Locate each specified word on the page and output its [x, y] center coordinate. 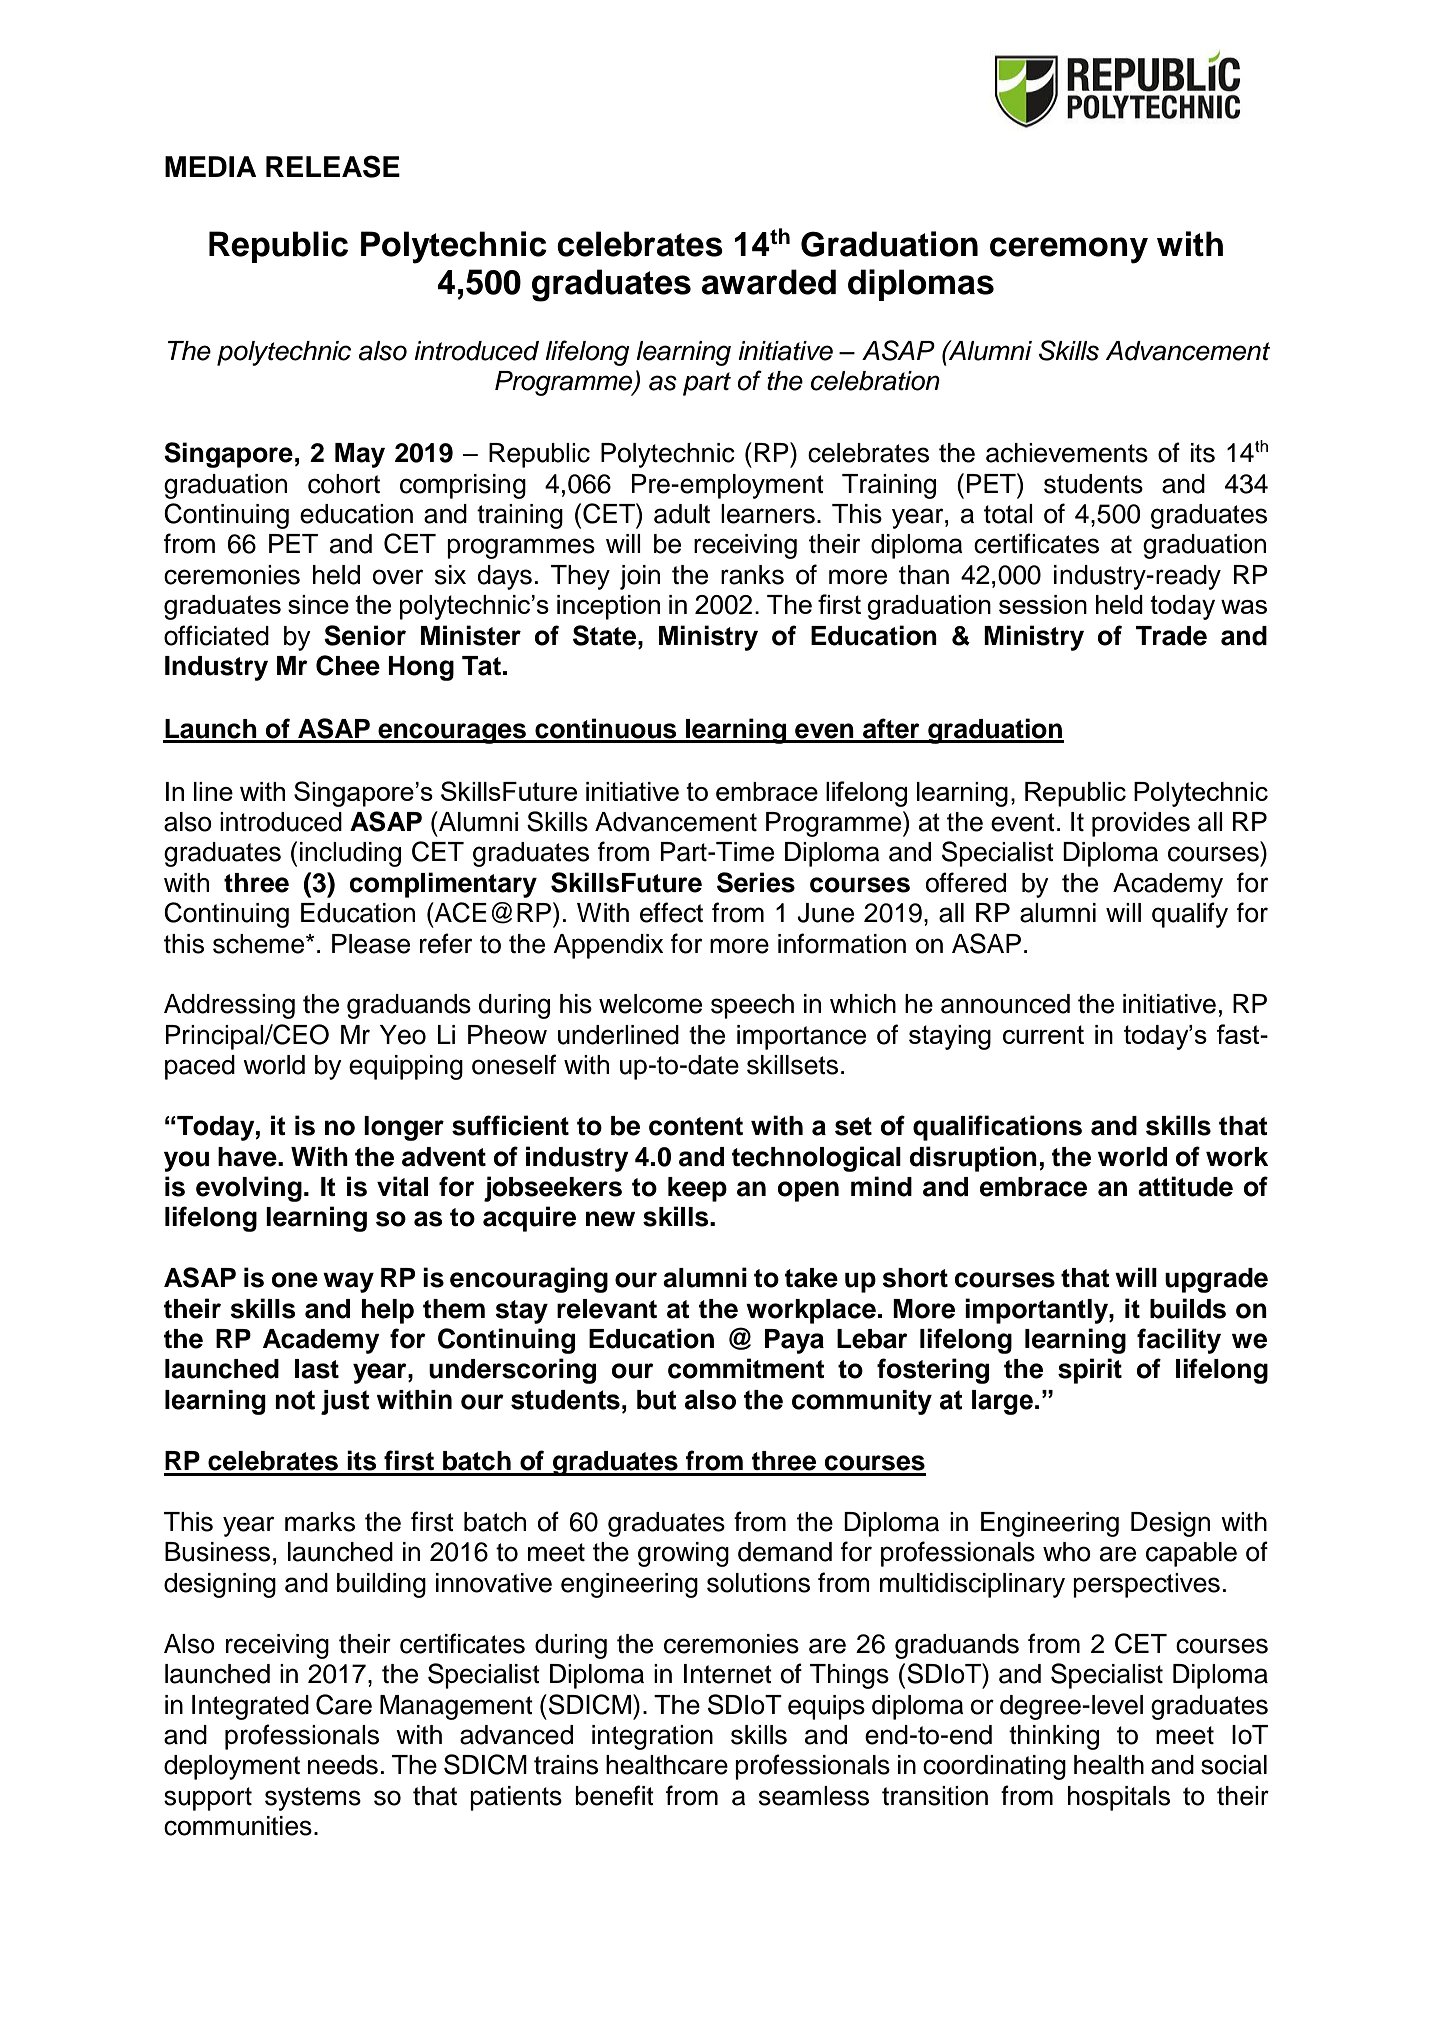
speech [752, 1006]
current [1043, 1034]
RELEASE [333, 166]
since [318, 604]
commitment [746, 1368]
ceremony [1069, 250]
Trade [1171, 636]
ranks [752, 575]
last [317, 1369]
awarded [769, 282]
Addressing [229, 1006]
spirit [1090, 1371]
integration [652, 1737]
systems [313, 1799]
